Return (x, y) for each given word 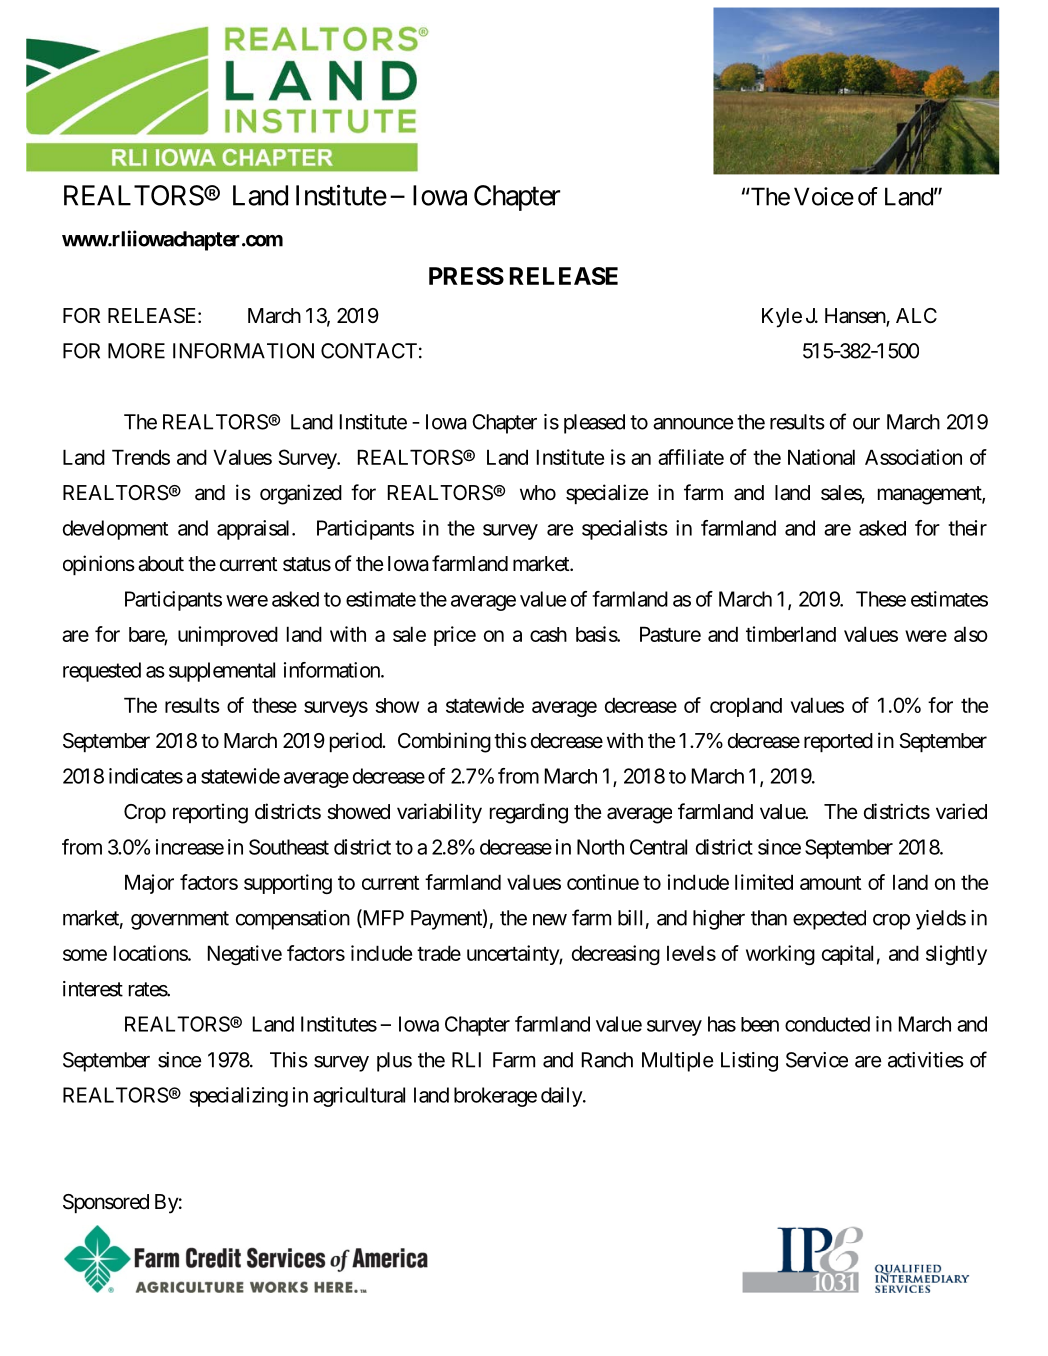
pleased (594, 424)
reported (838, 742)
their (967, 528)
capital (847, 955)
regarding (529, 813)
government (180, 920)
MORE (136, 351)
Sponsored (106, 1203)
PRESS (466, 276)
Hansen (856, 317)
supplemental (222, 672)
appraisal (255, 530)
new (550, 920)
